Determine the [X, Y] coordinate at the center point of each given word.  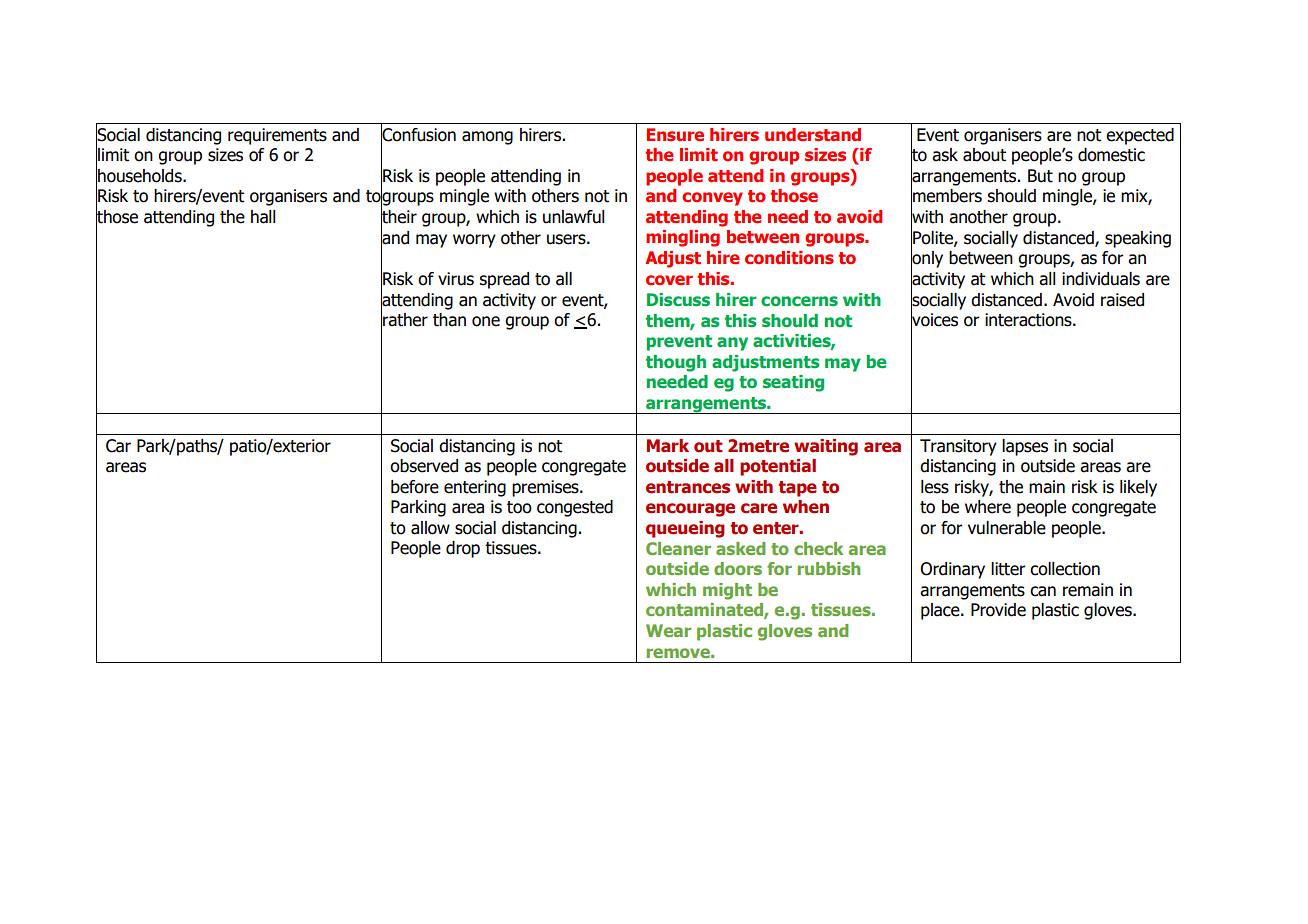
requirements [277, 136]
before [415, 487]
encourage [690, 510]
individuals [1101, 279]
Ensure [675, 135]
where [988, 507]
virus [456, 279]
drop [463, 549]
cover [669, 280]
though [676, 363]
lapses [1025, 447]
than [449, 320]
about [984, 155]
